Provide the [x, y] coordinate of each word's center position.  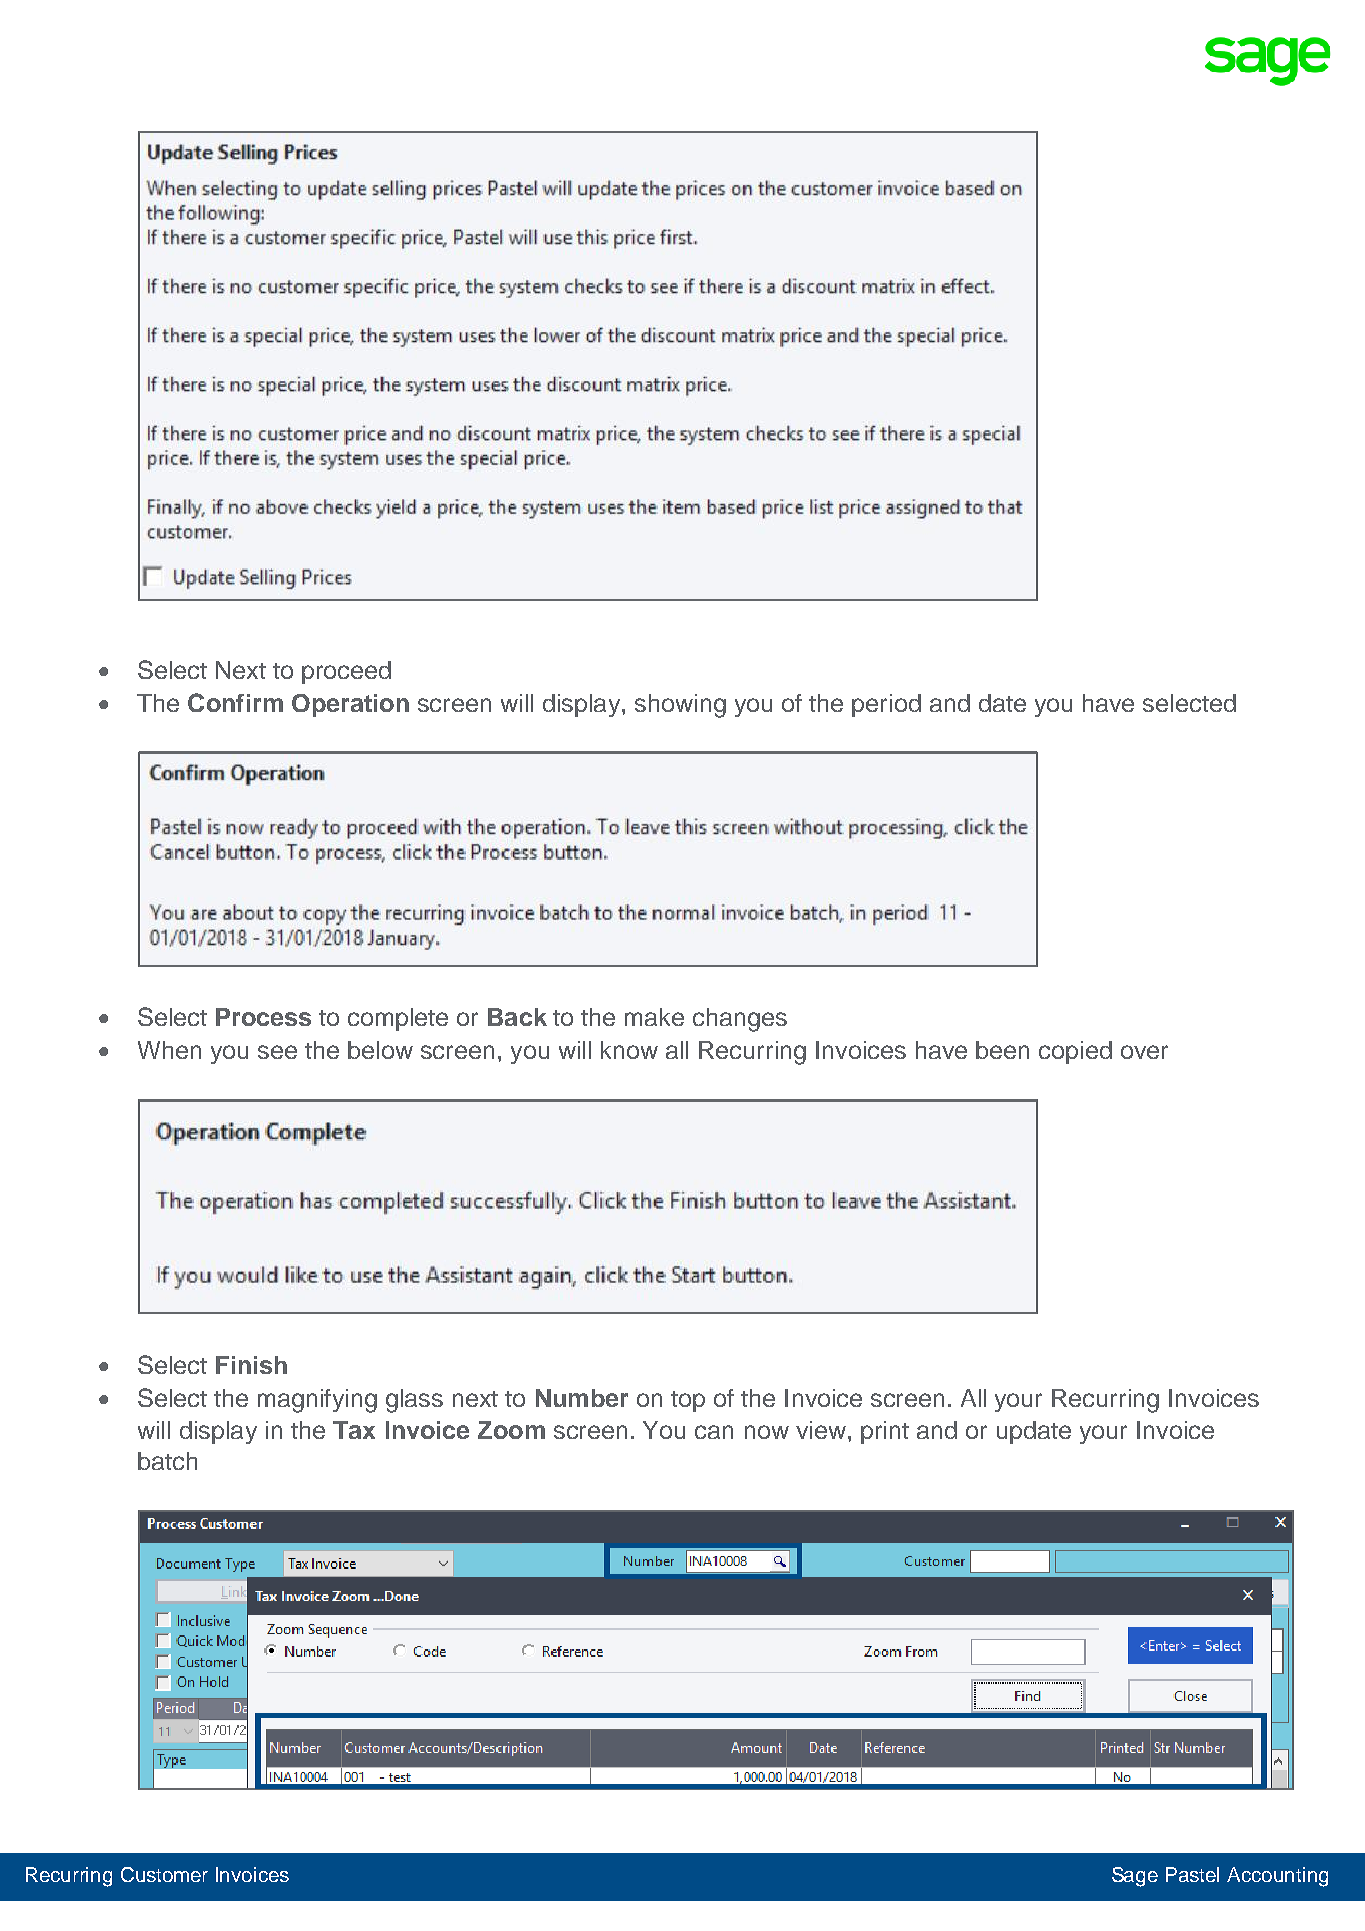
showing [680, 706]
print [885, 1432]
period [886, 705]
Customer [164, 1874]
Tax [354, 1430]
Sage [1135, 1877]
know [629, 1050]
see [277, 1052]
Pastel [1192, 1874]
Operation [350, 705]
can [714, 1432]
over [1144, 1052]
